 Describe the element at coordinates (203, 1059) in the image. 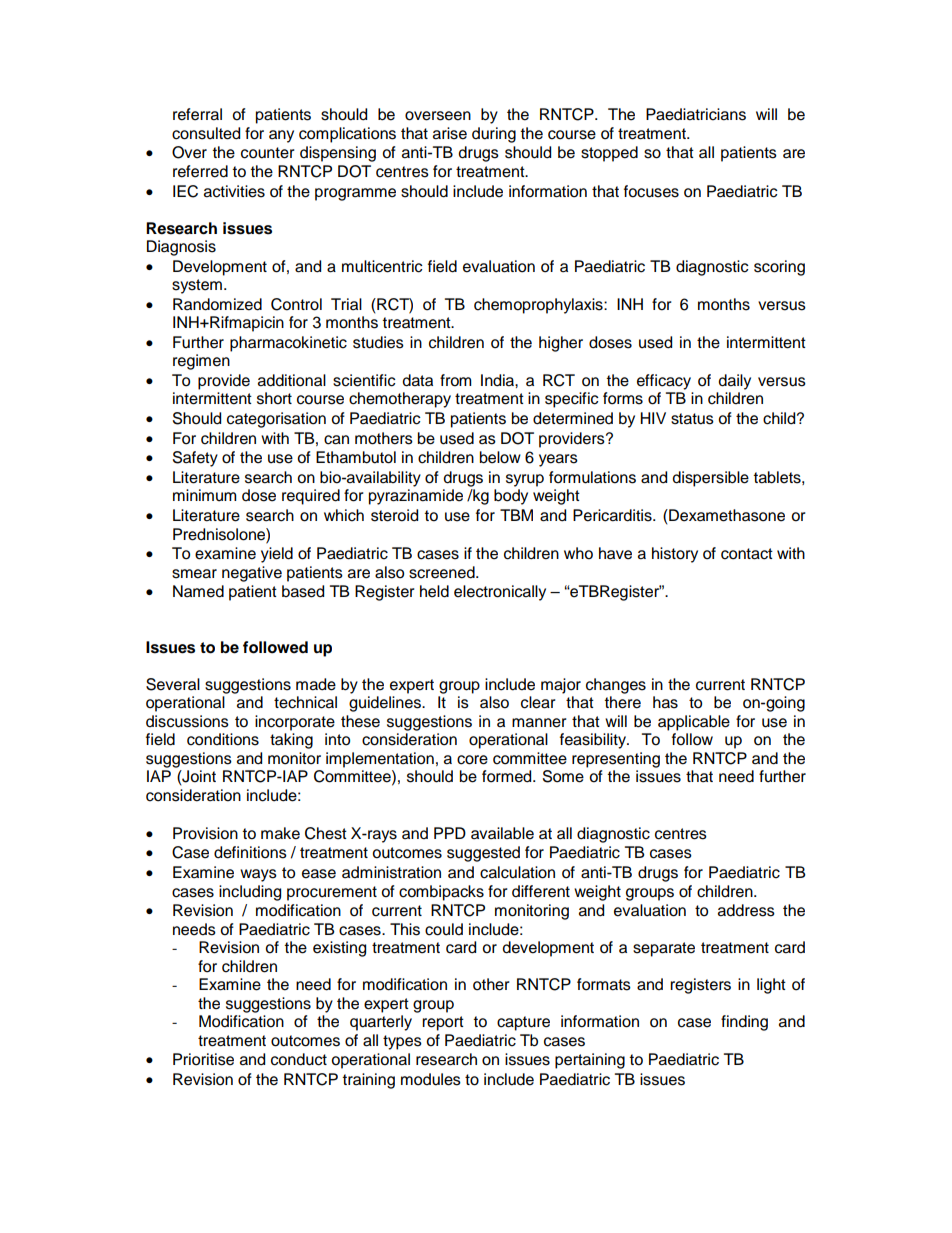

I see `Prioritise` at that location.
